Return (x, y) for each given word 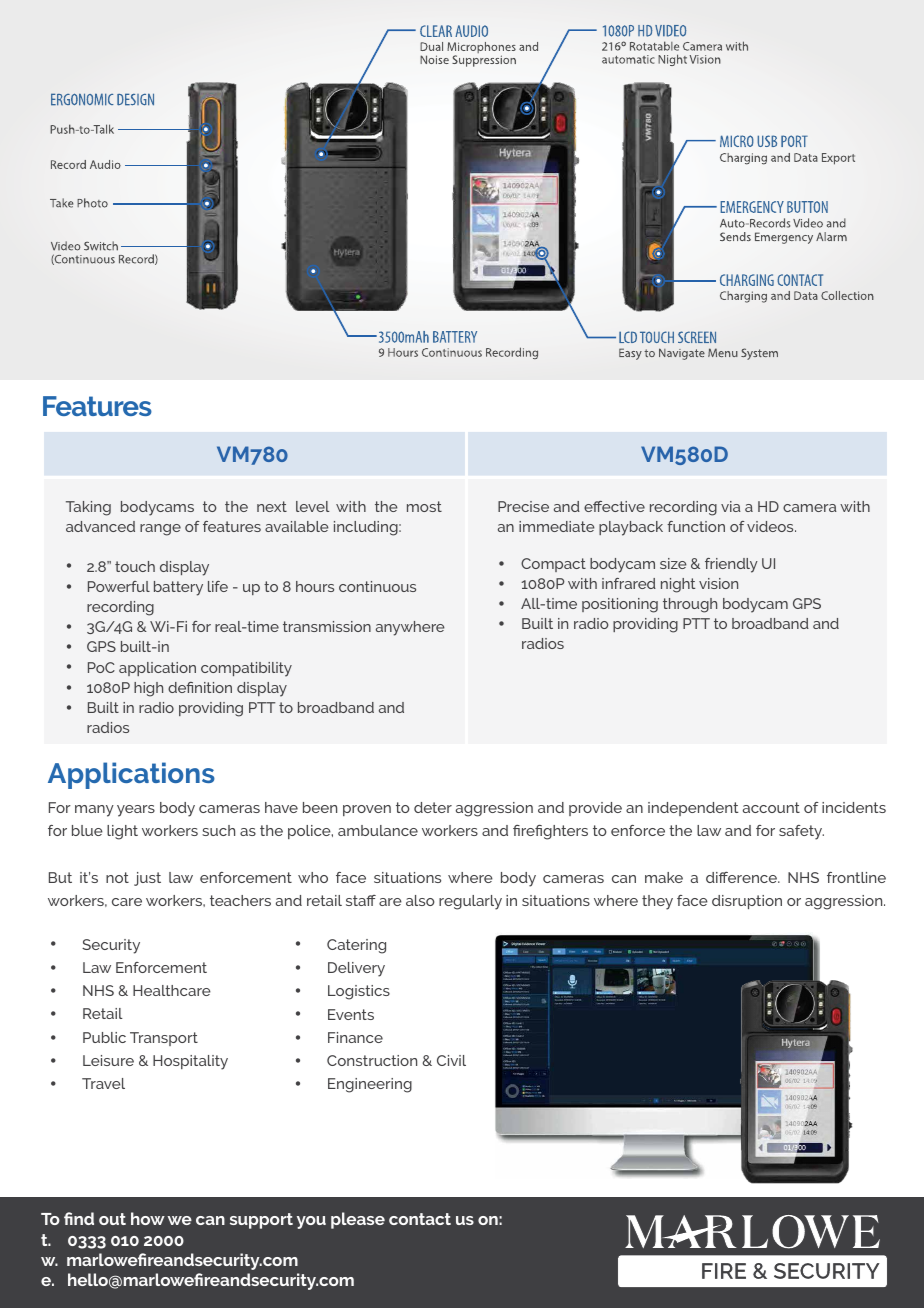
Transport (164, 1039)
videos (771, 526)
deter (433, 807)
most (424, 506)
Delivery (356, 969)
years (136, 811)
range (160, 530)
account (771, 807)
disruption (747, 902)
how (148, 1218)
